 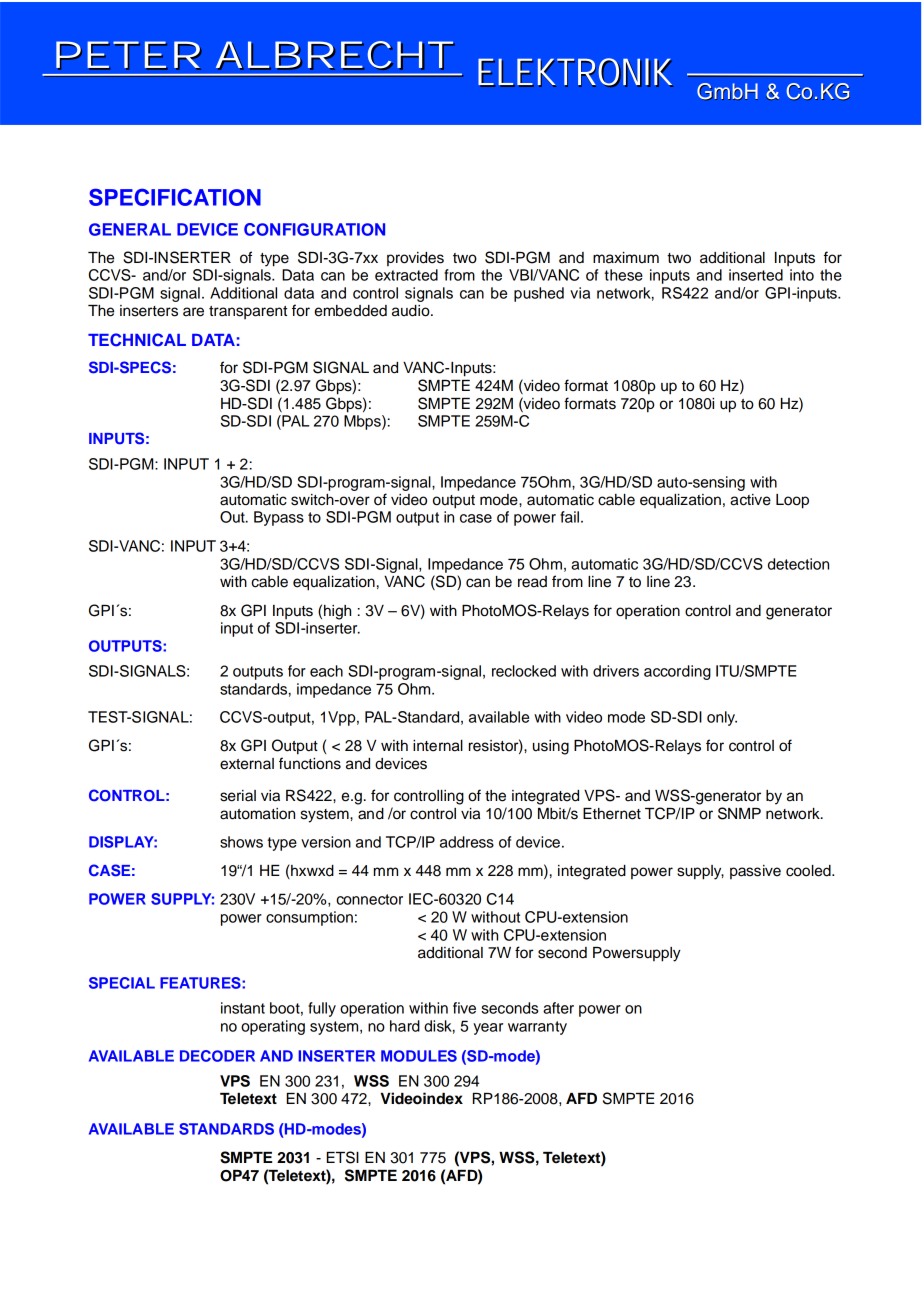 I want to click on SNMP, so click(x=739, y=813).
